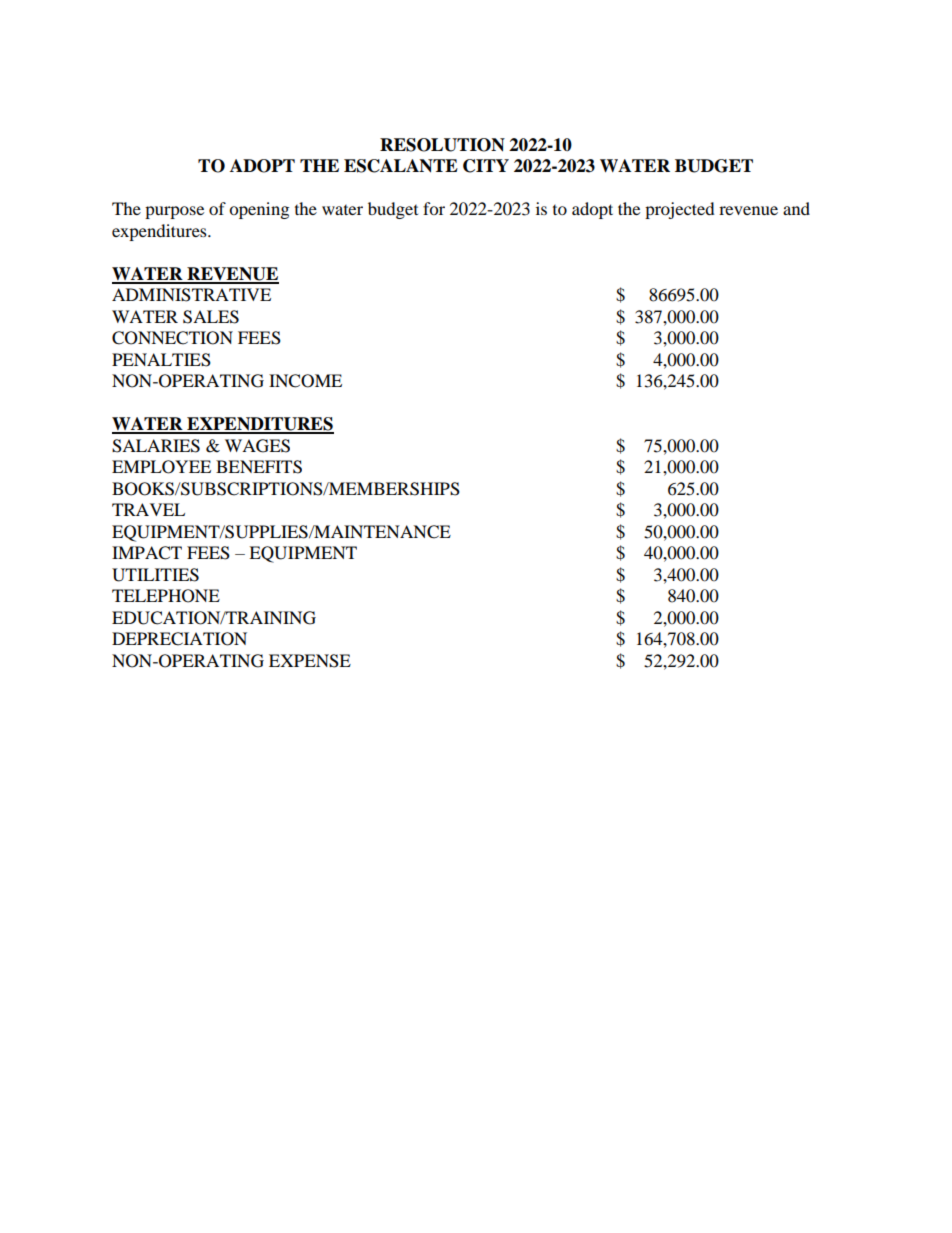 Image resolution: width=952 pixels, height=1233 pixels. What do you see at coordinates (310, 661) in the screenshot?
I see `EXPENSE` at bounding box center [310, 661].
